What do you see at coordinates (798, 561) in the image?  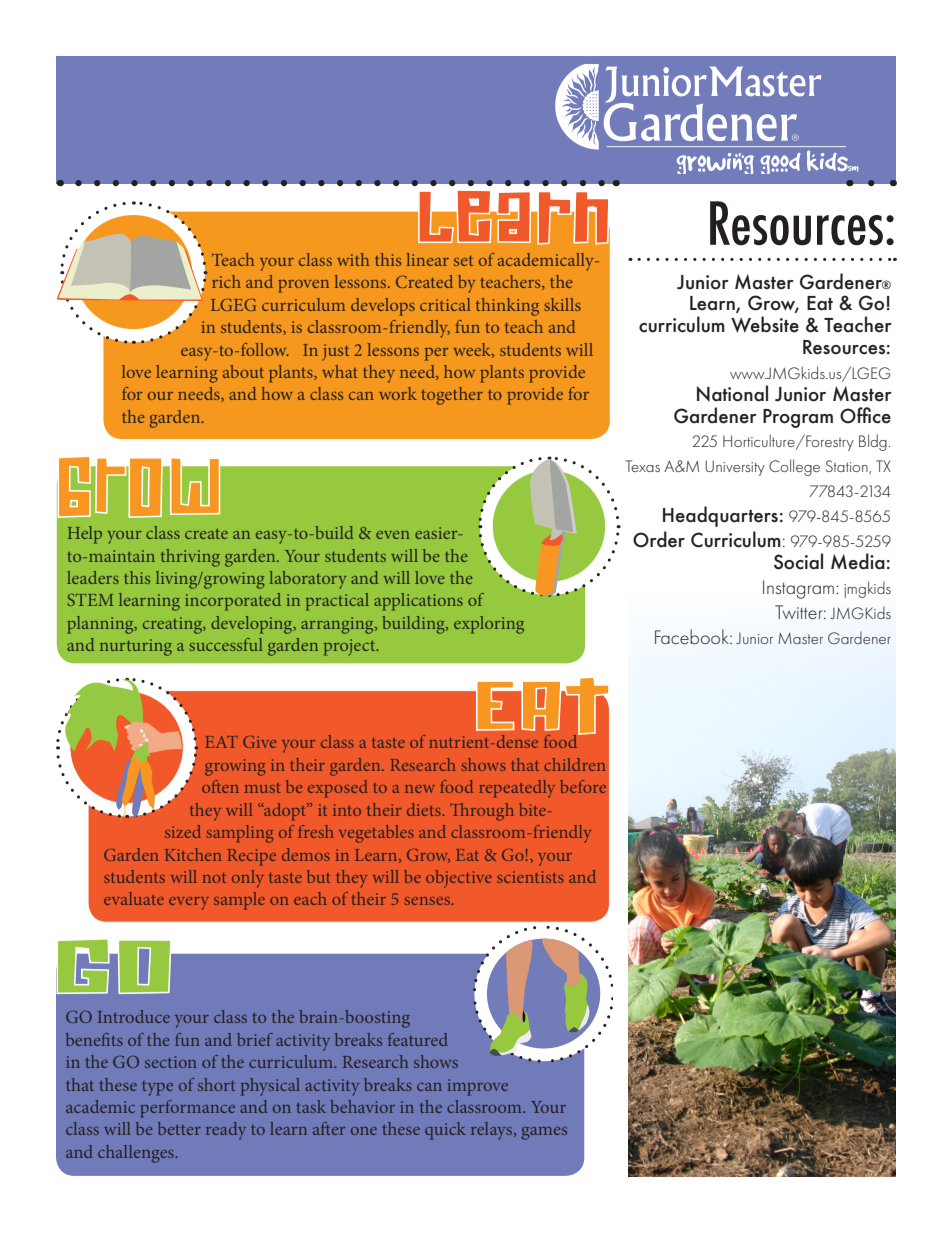 I see `Social` at bounding box center [798, 561].
